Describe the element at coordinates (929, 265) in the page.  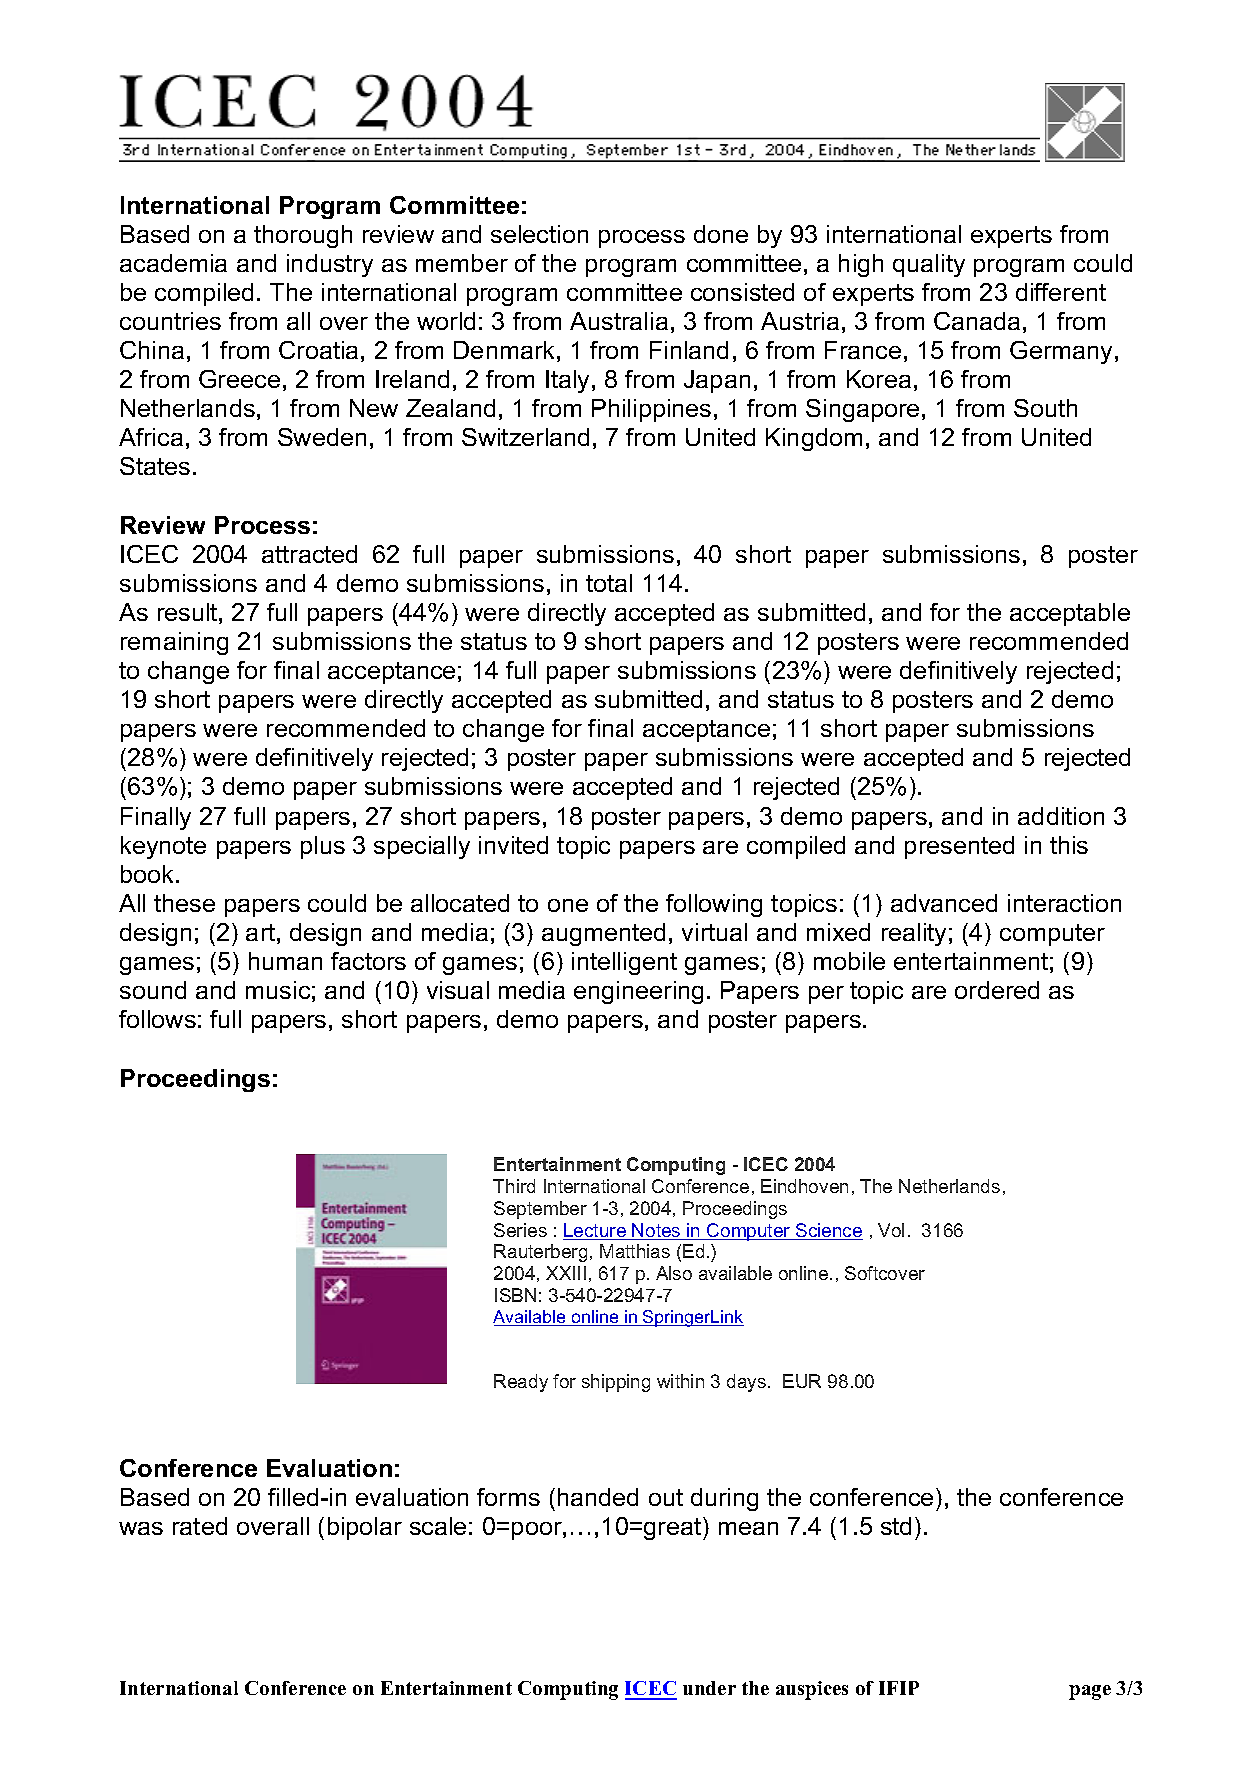
I see `quality` at that location.
